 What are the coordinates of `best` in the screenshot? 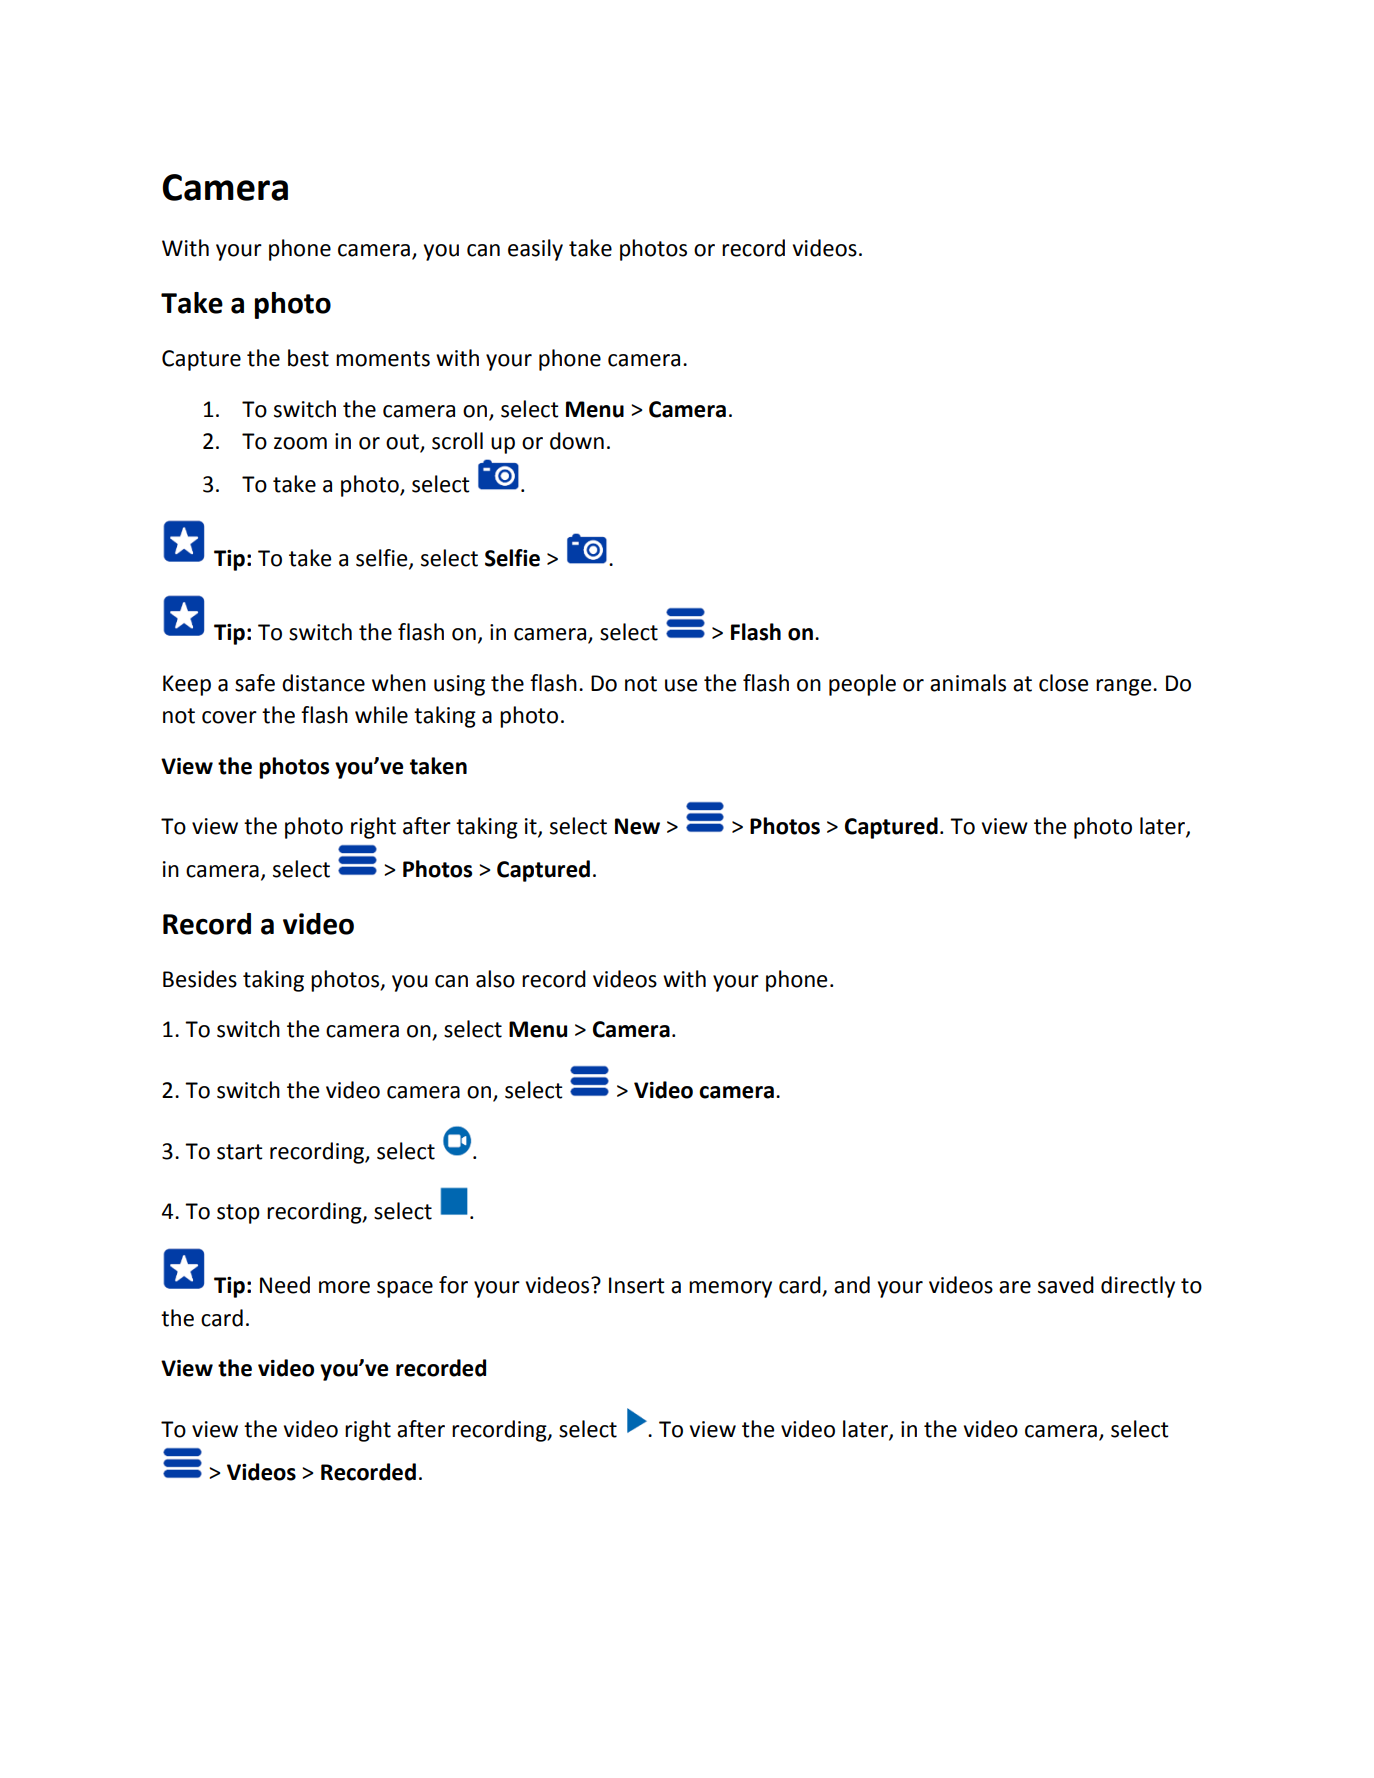 It's located at (308, 358).
